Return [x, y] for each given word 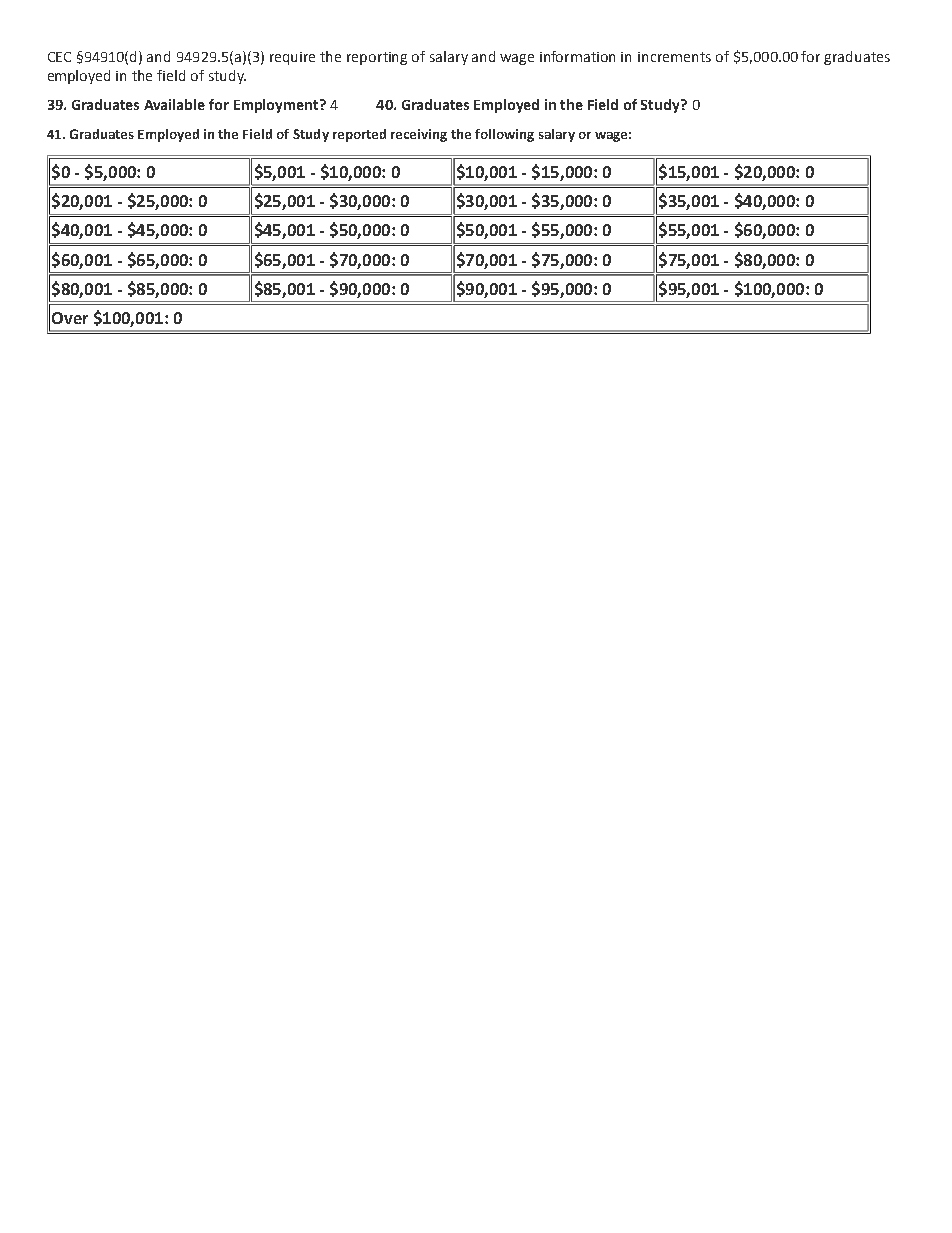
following [504, 135]
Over [70, 318]
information [577, 56]
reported [359, 135]
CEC [59, 57]
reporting [377, 58]
